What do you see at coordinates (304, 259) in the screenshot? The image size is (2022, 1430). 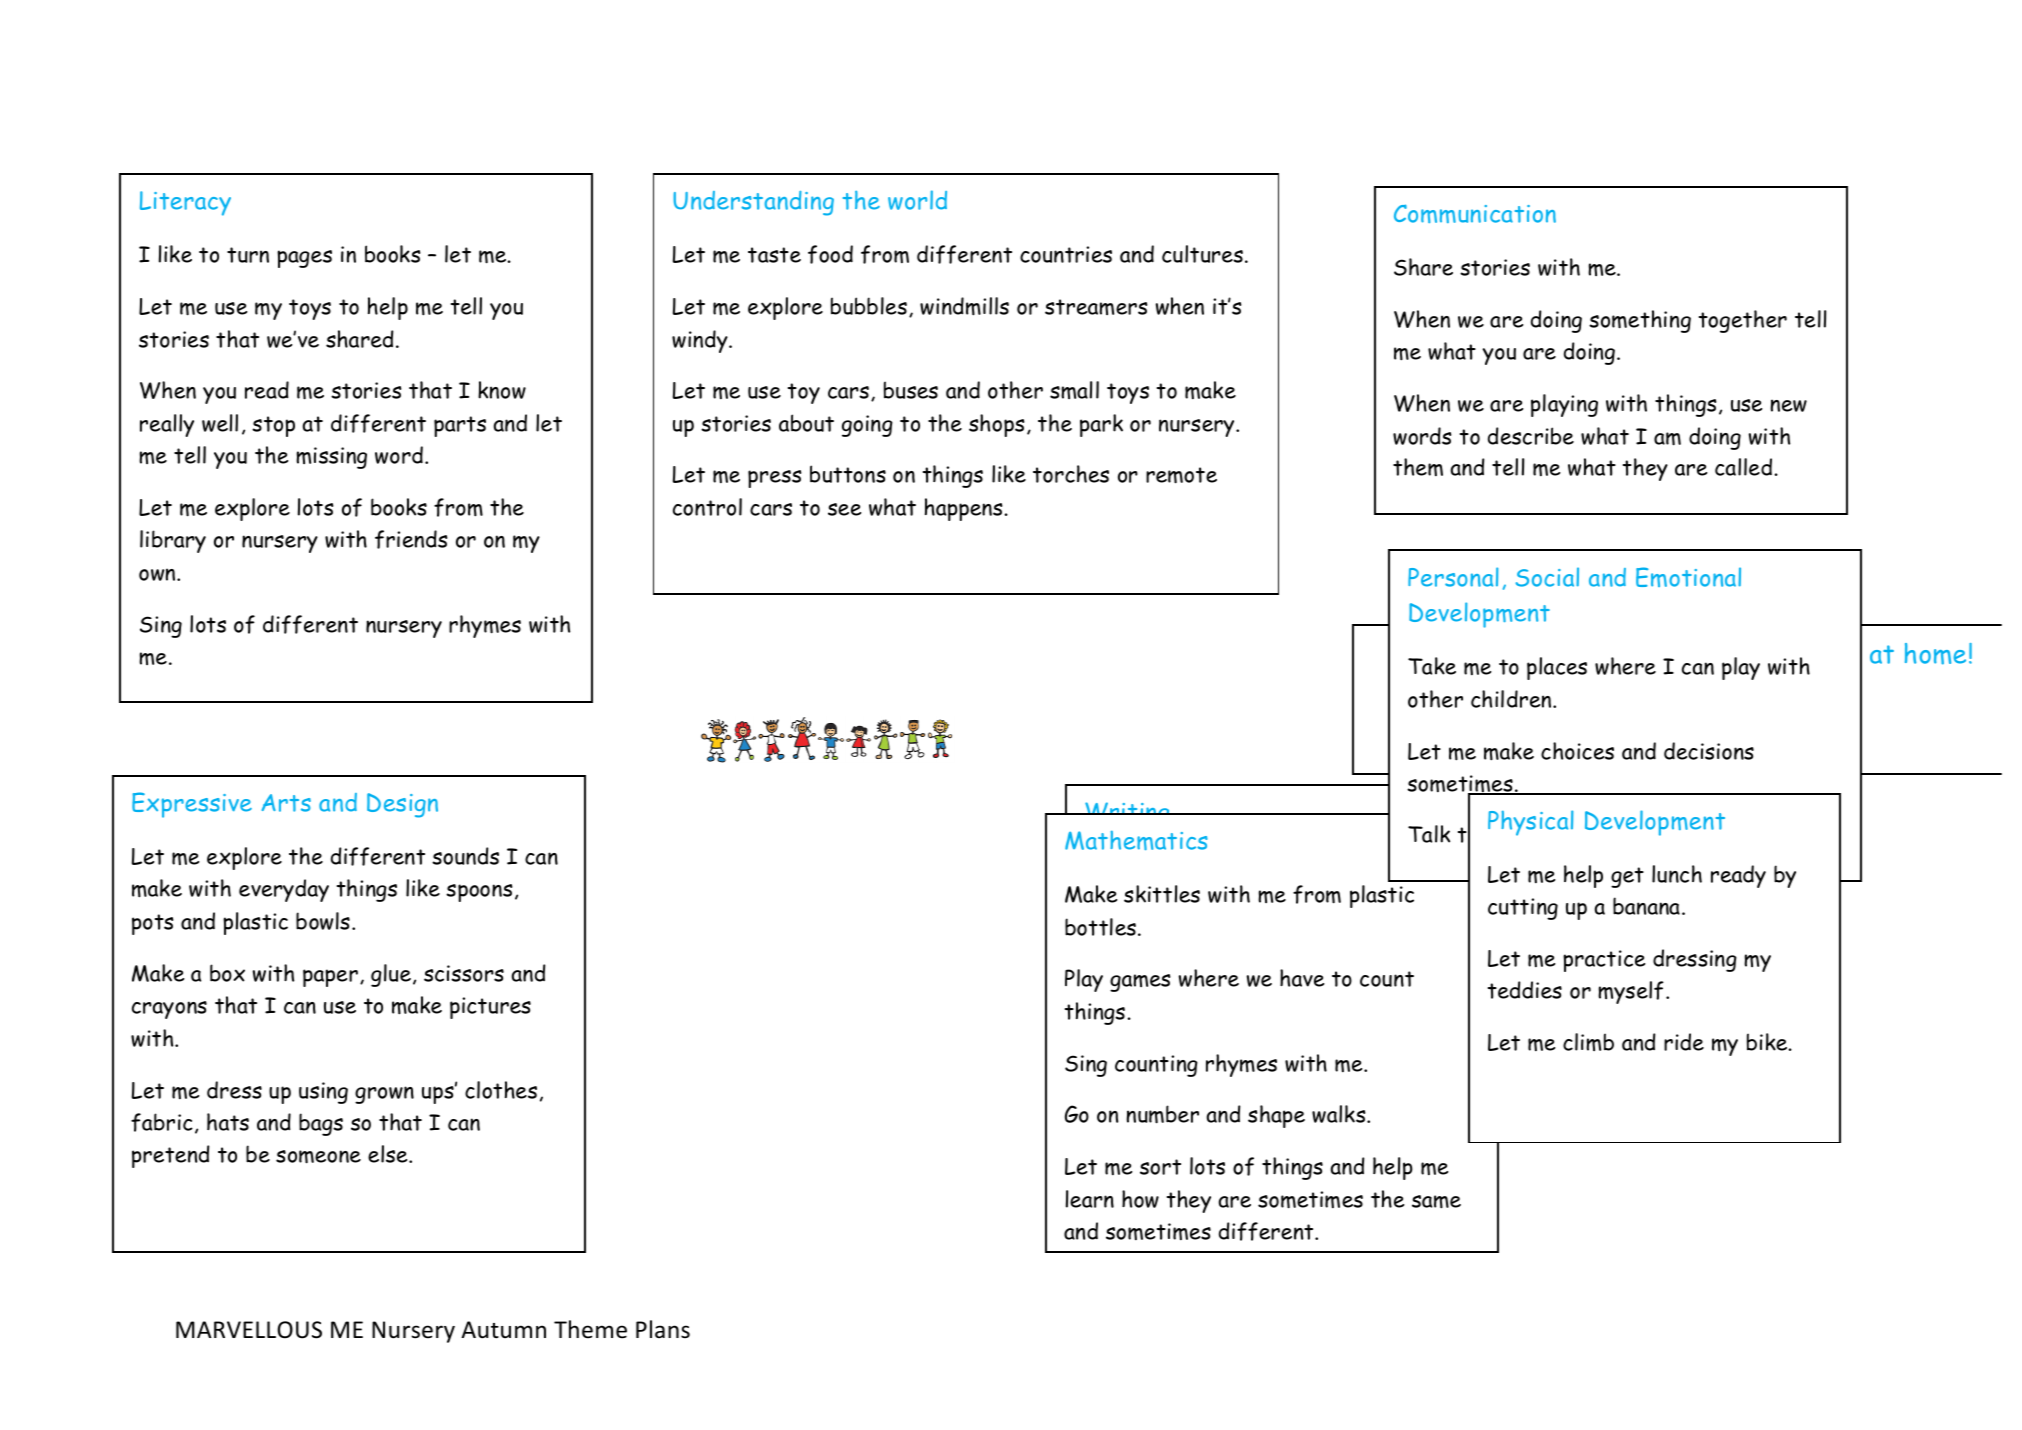 I see `pages` at bounding box center [304, 259].
